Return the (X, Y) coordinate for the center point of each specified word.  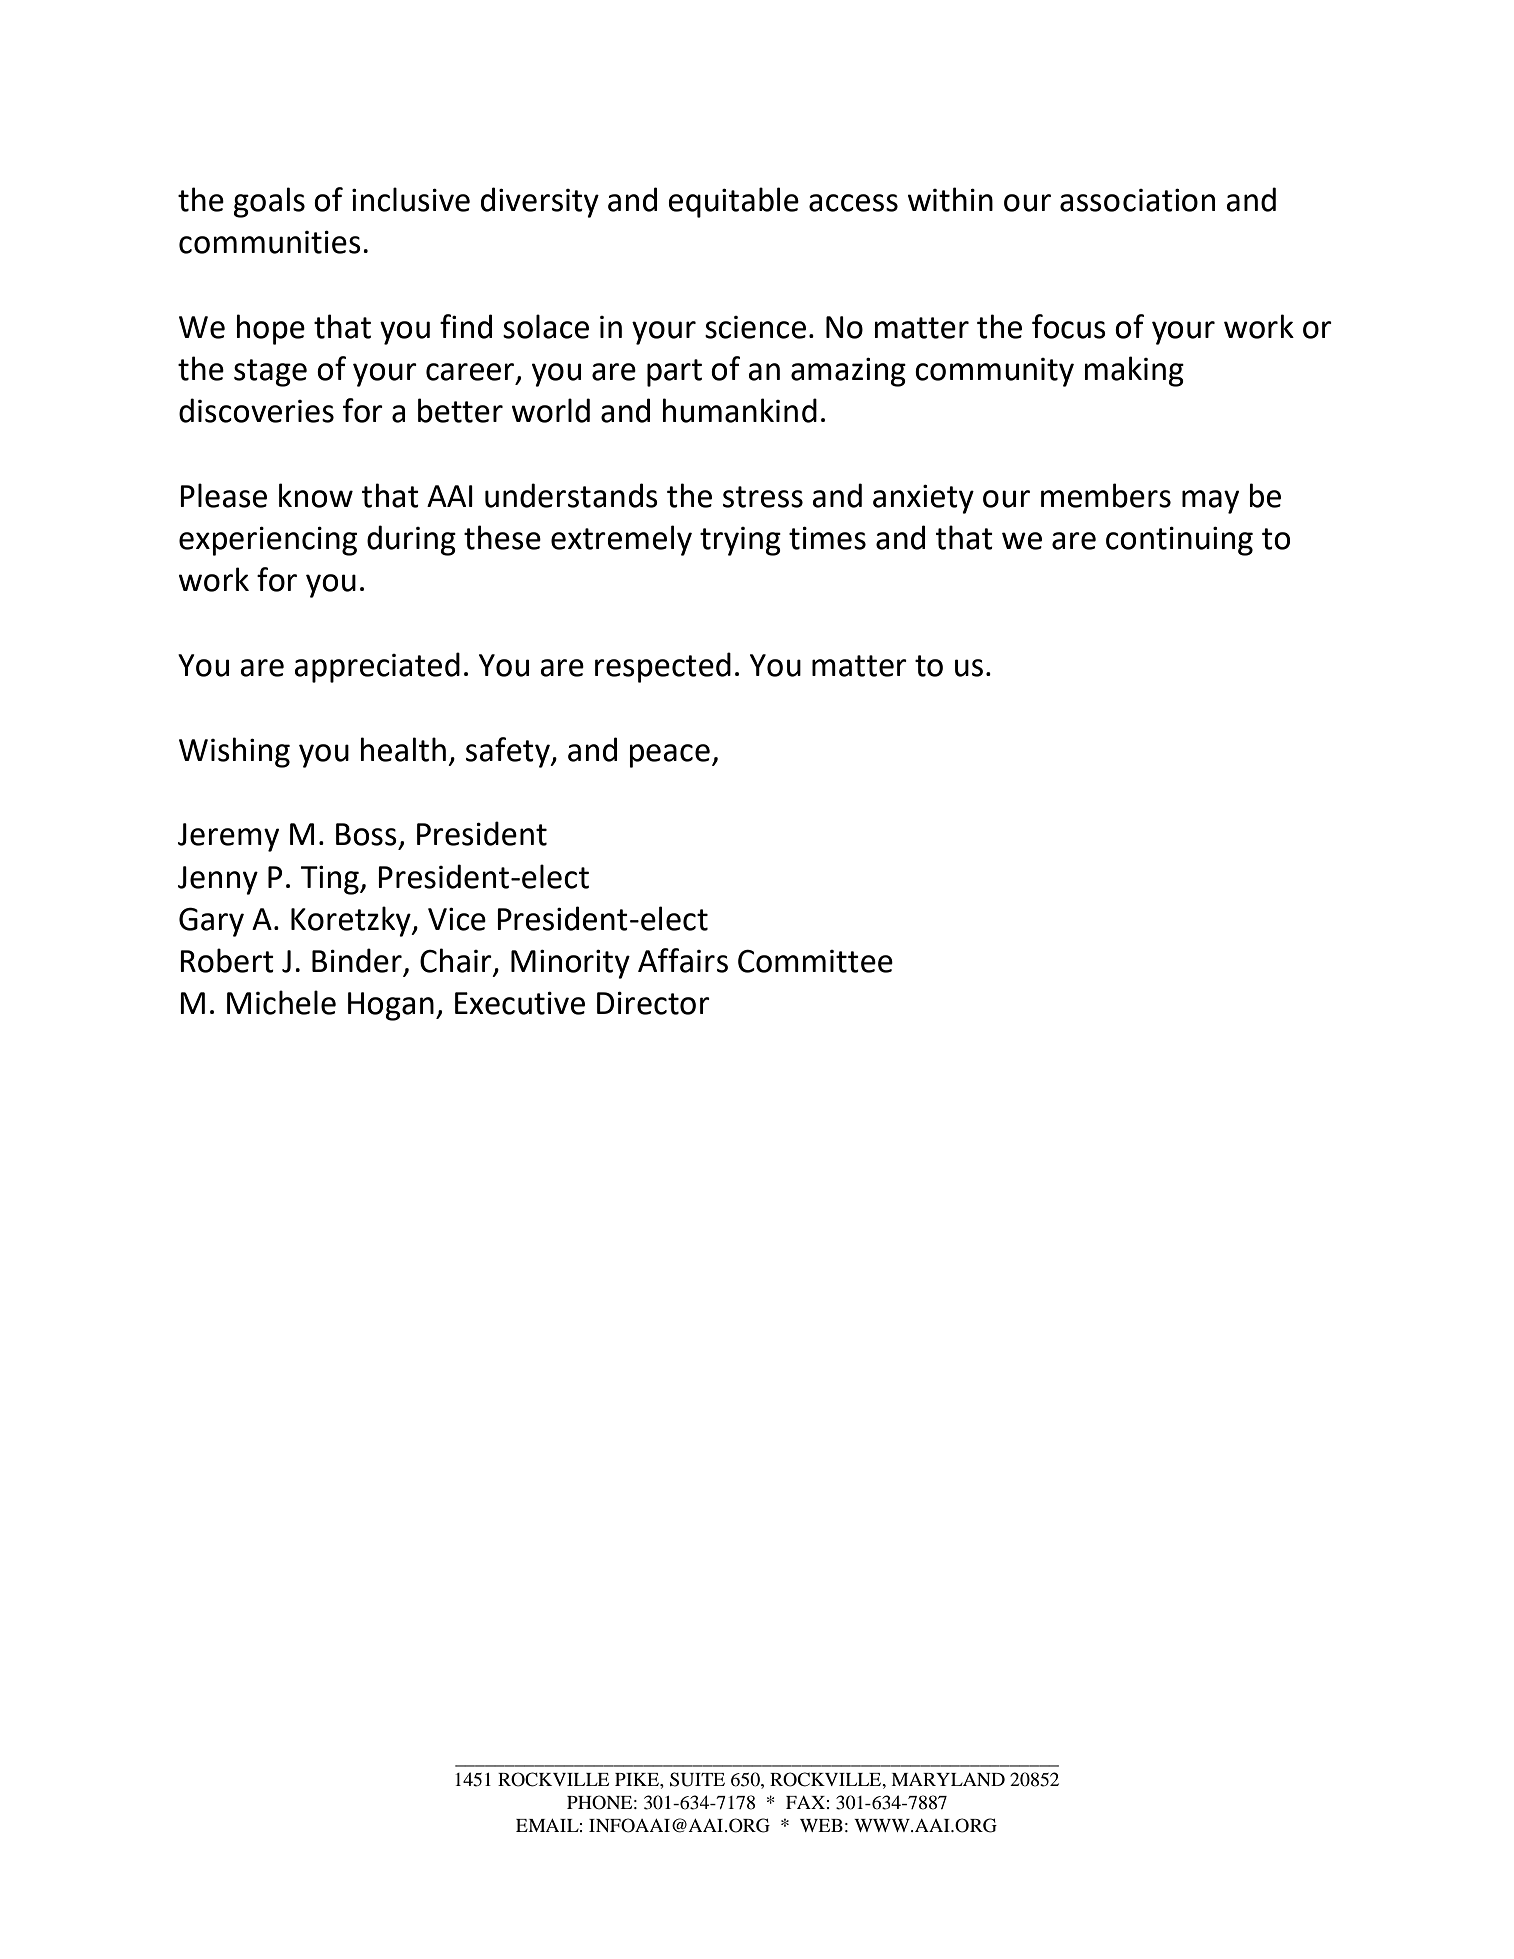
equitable (733, 202)
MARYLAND (948, 1779)
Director (653, 1003)
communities (270, 242)
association (1137, 200)
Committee (815, 961)
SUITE (697, 1779)
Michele (281, 1002)
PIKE (638, 1779)
